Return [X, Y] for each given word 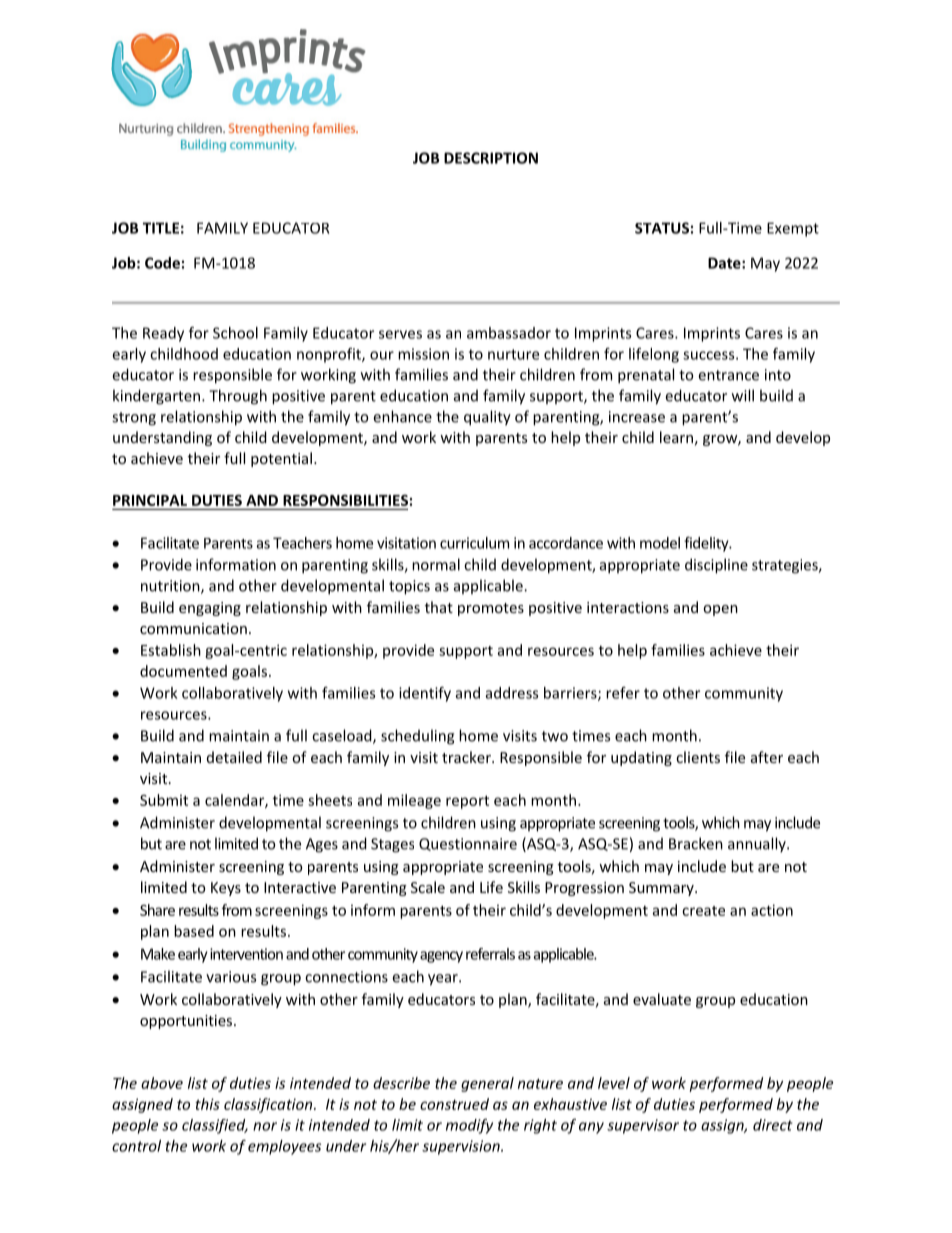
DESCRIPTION [491, 158]
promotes [491, 609]
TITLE [161, 228]
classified [215, 1126]
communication [193, 628]
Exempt [793, 229]
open [720, 610]
